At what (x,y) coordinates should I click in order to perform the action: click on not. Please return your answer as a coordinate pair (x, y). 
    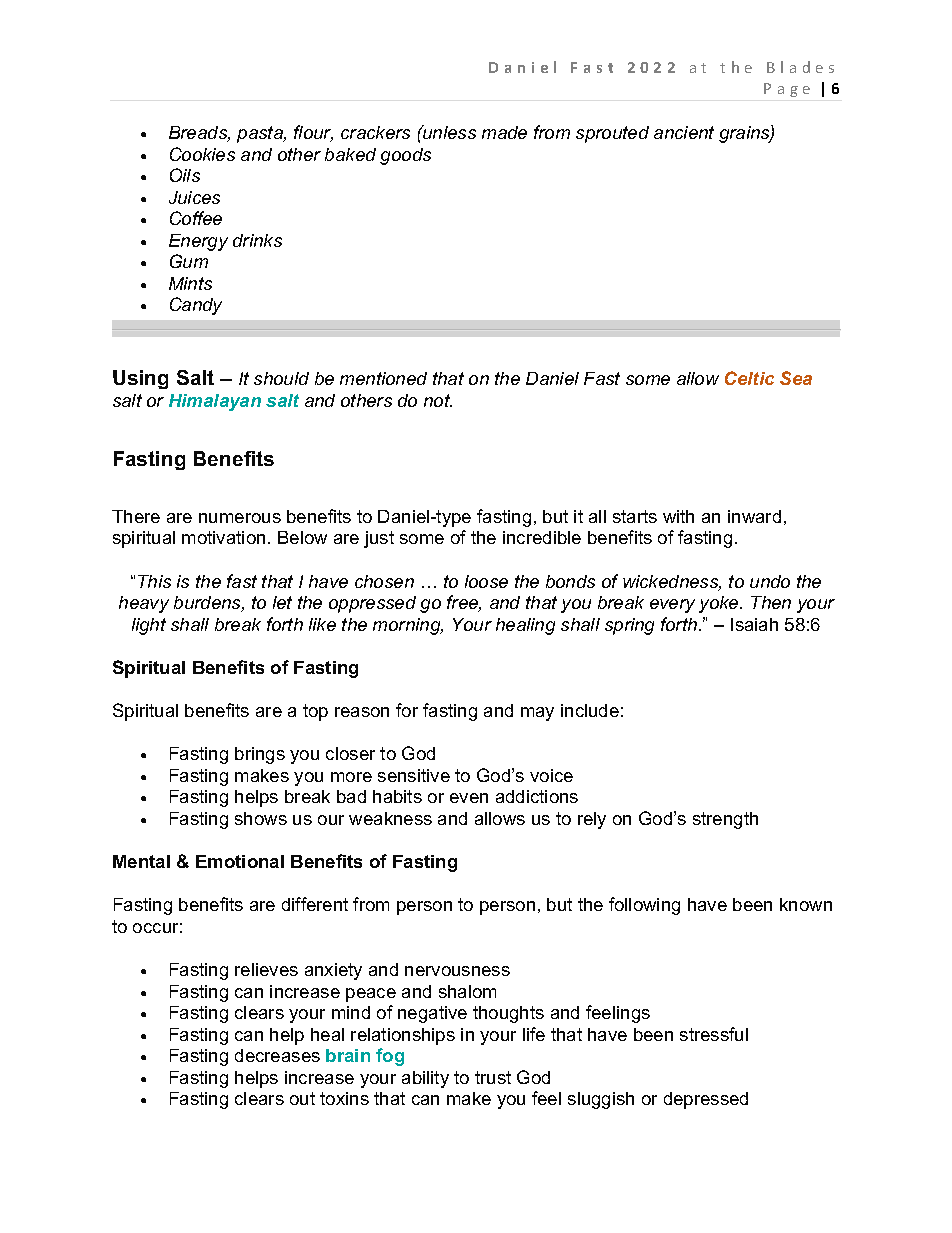
    Looking at the image, I should click on (438, 400).
